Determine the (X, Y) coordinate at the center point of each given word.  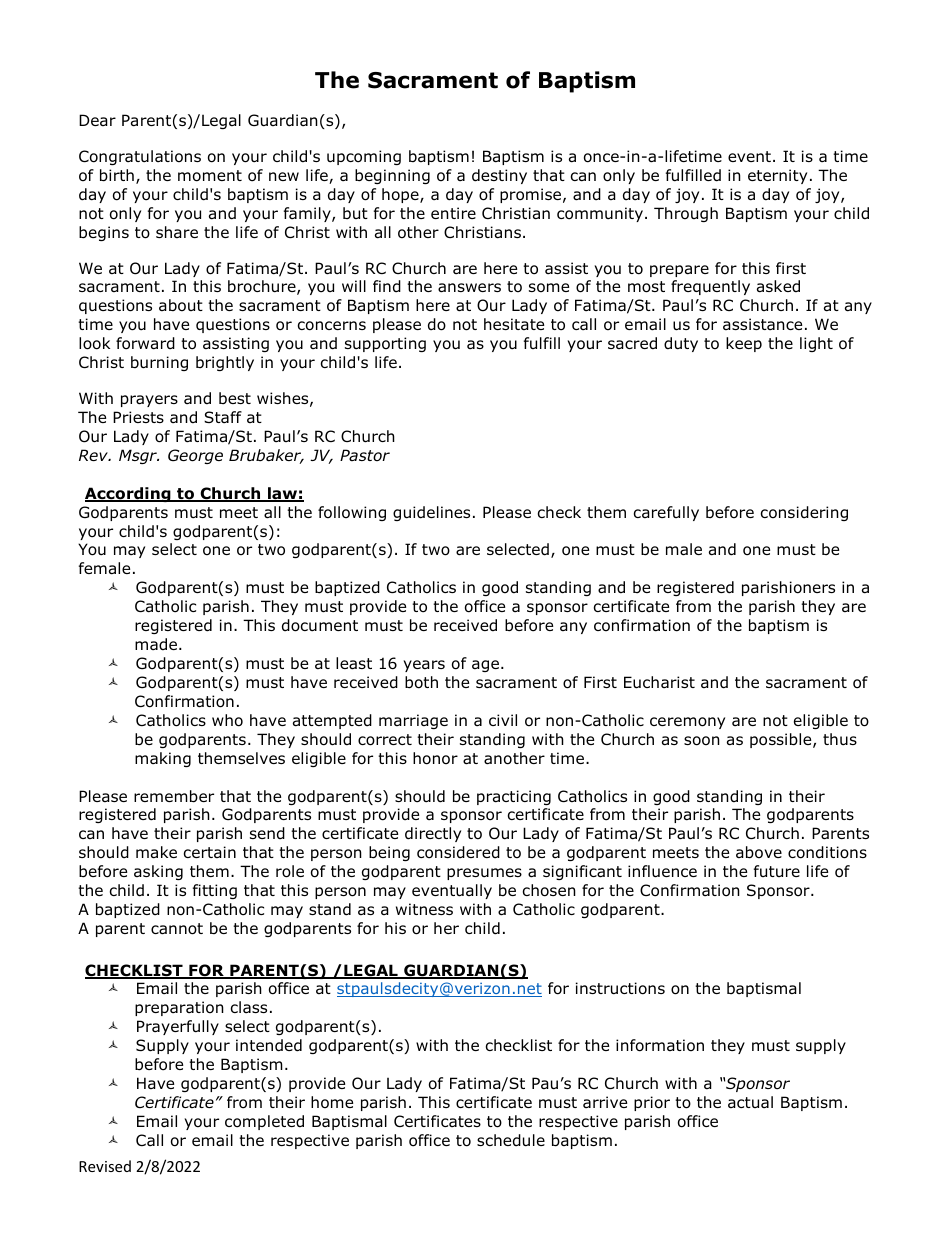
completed (264, 1122)
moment (210, 176)
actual (750, 1102)
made (157, 644)
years (424, 666)
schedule (511, 1140)
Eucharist (659, 682)
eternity (777, 176)
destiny (499, 176)
